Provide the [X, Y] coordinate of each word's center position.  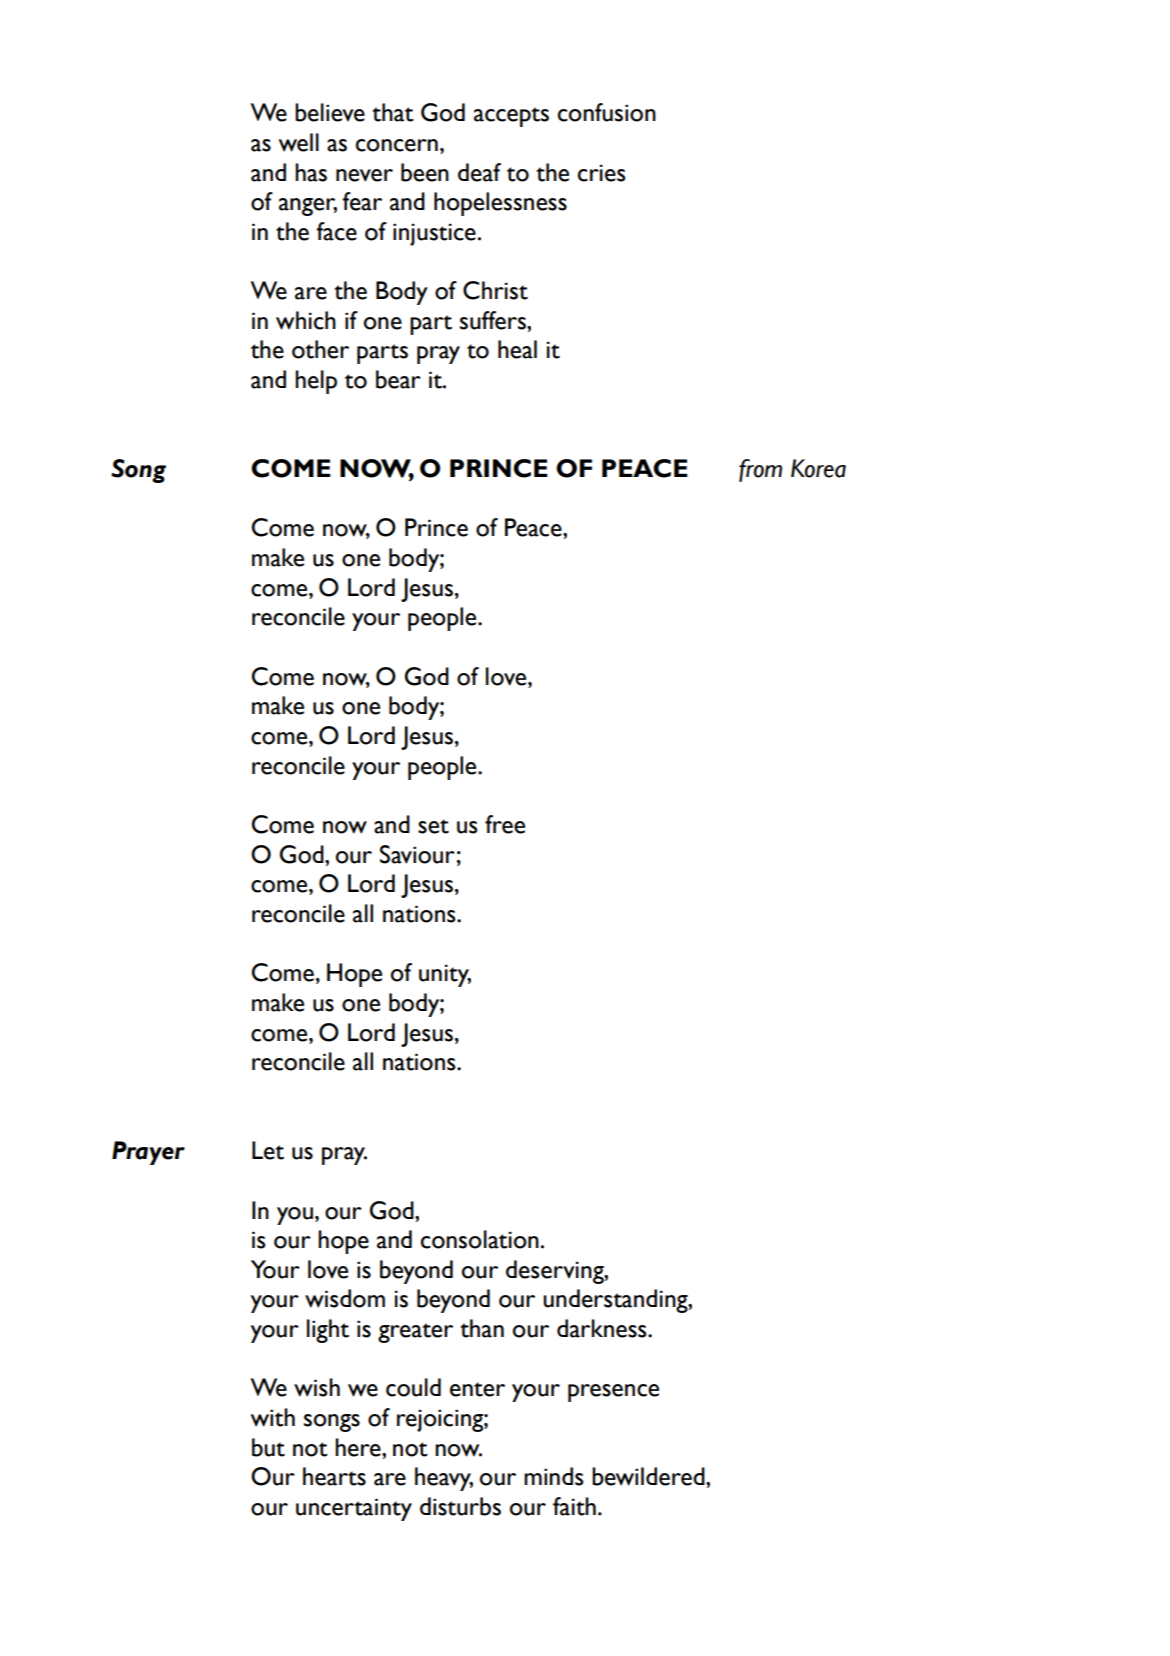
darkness [603, 1328]
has [311, 172]
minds [554, 1476]
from [760, 470]
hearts [334, 1476]
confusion [607, 112]
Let [268, 1150]
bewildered [649, 1476]
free [505, 824]
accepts [511, 117]
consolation [480, 1239]
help [316, 382]
